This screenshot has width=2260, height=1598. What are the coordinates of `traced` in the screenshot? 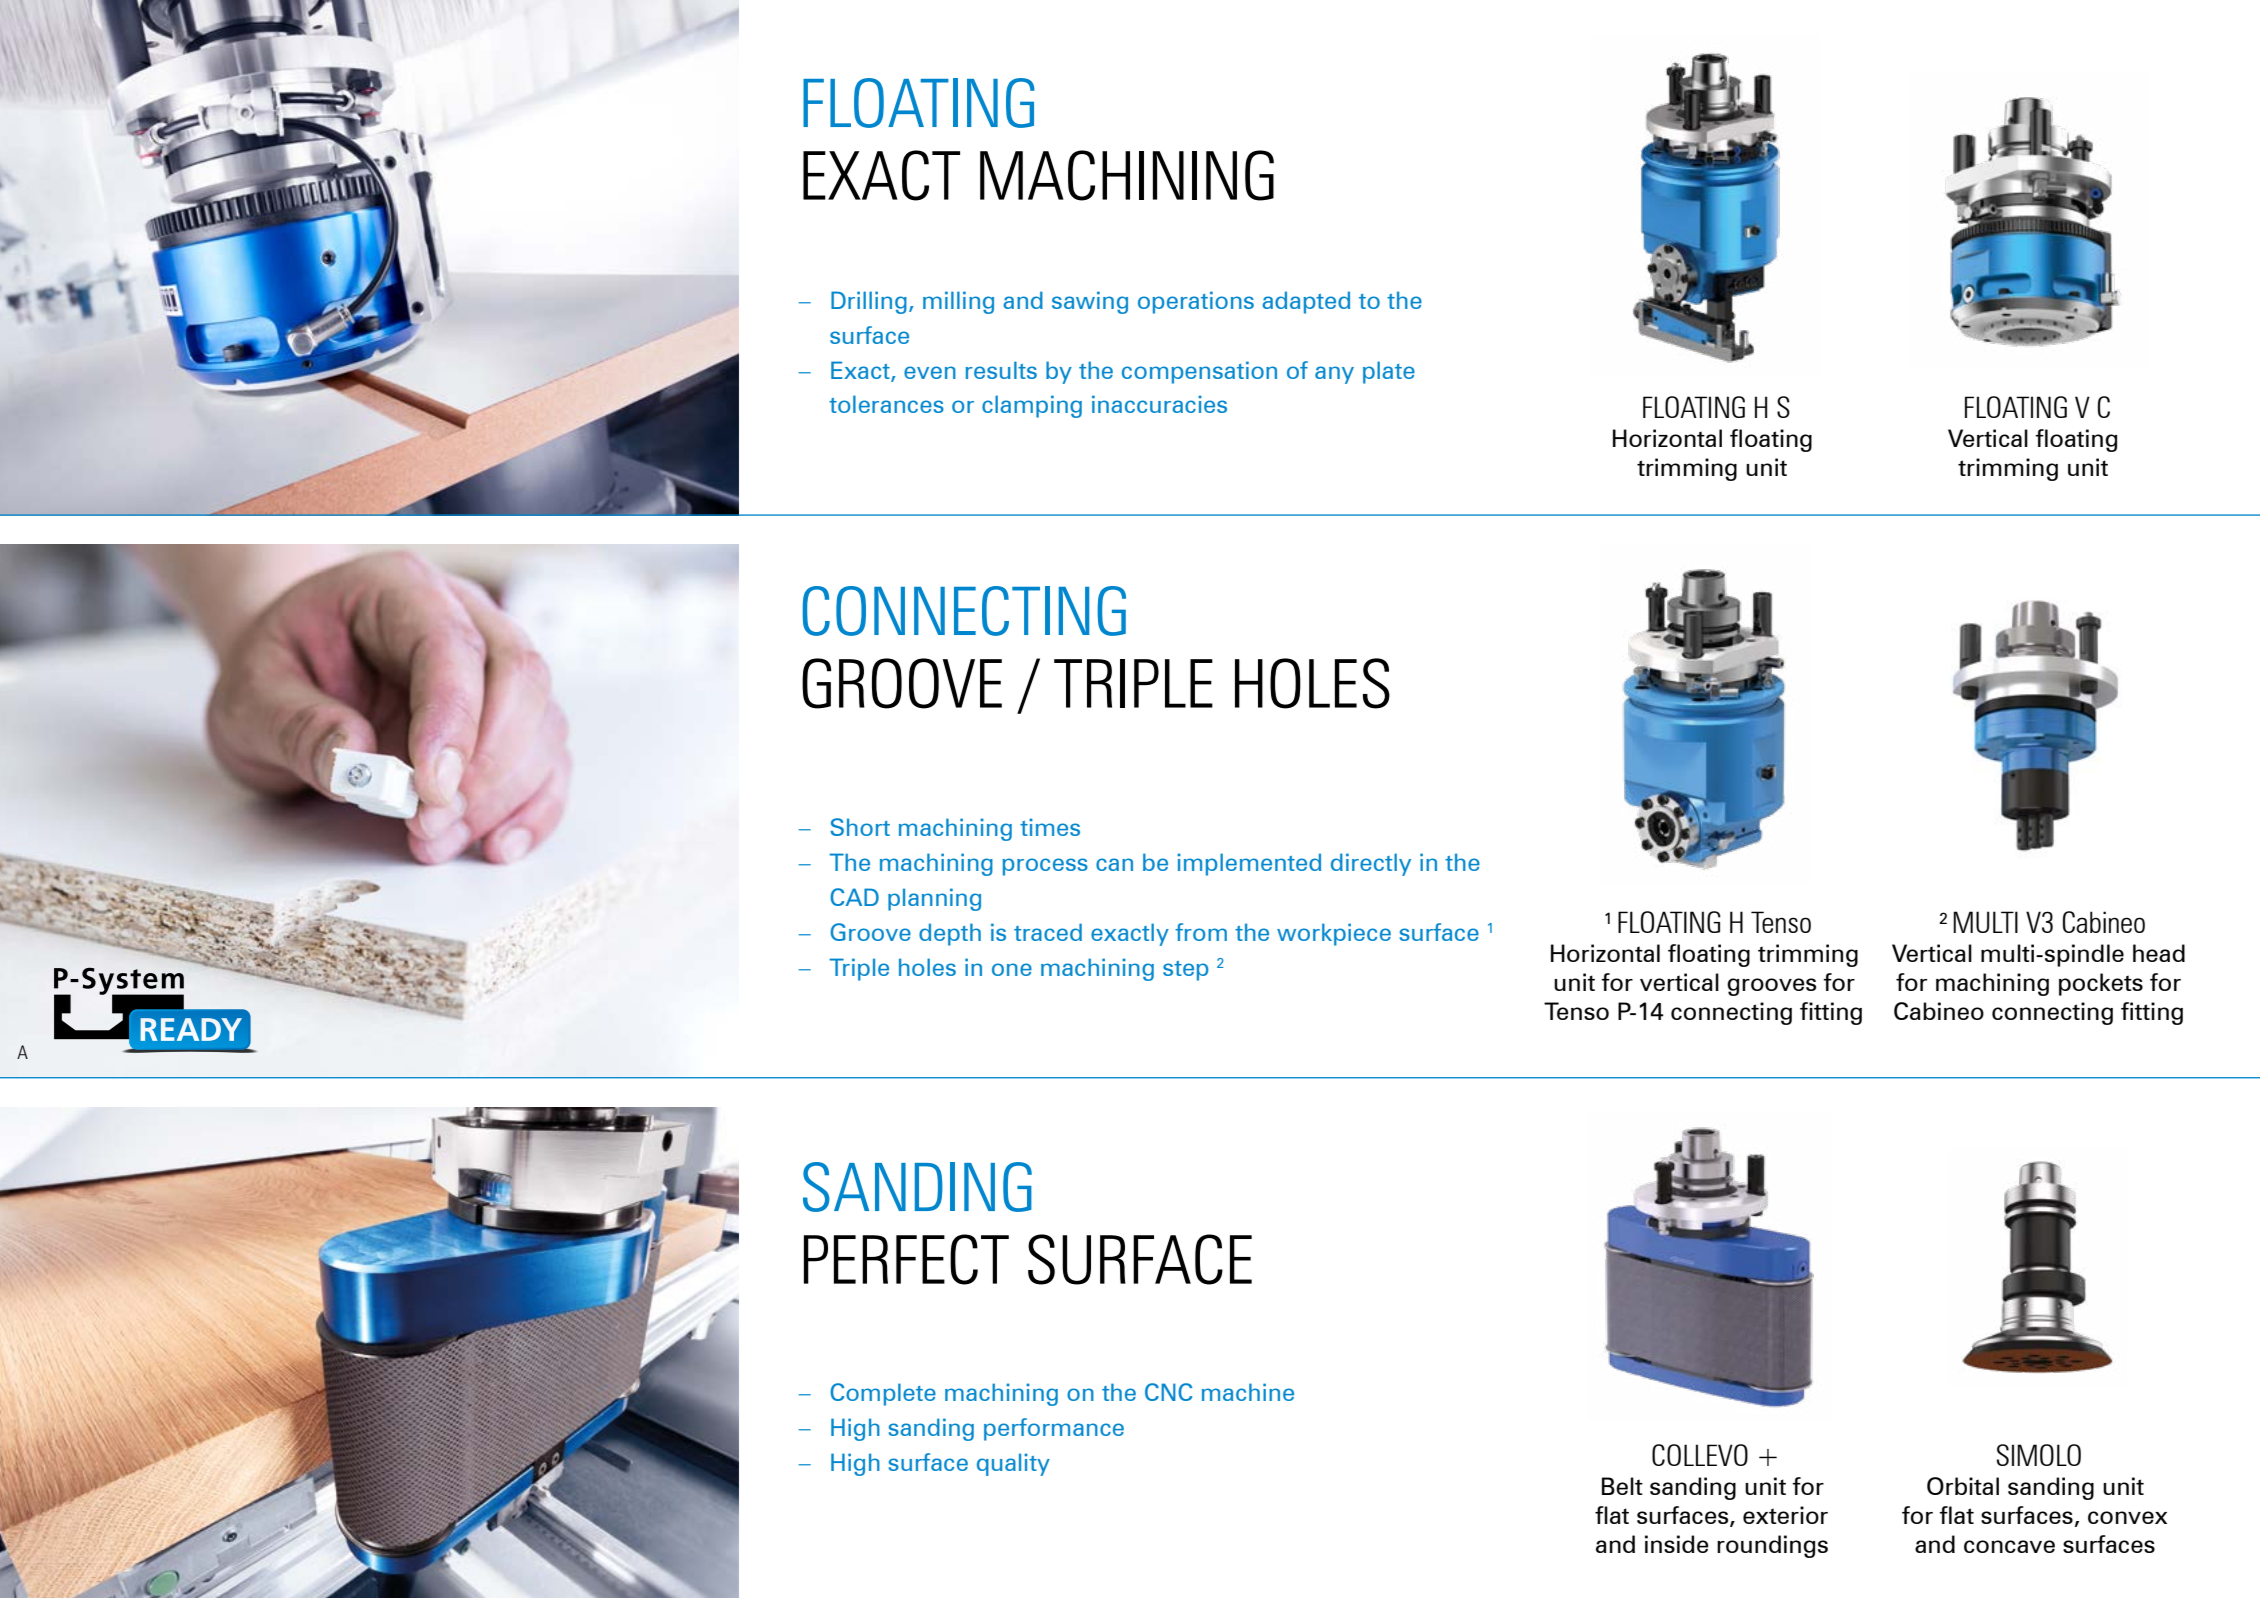 It's located at (1048, 932).
